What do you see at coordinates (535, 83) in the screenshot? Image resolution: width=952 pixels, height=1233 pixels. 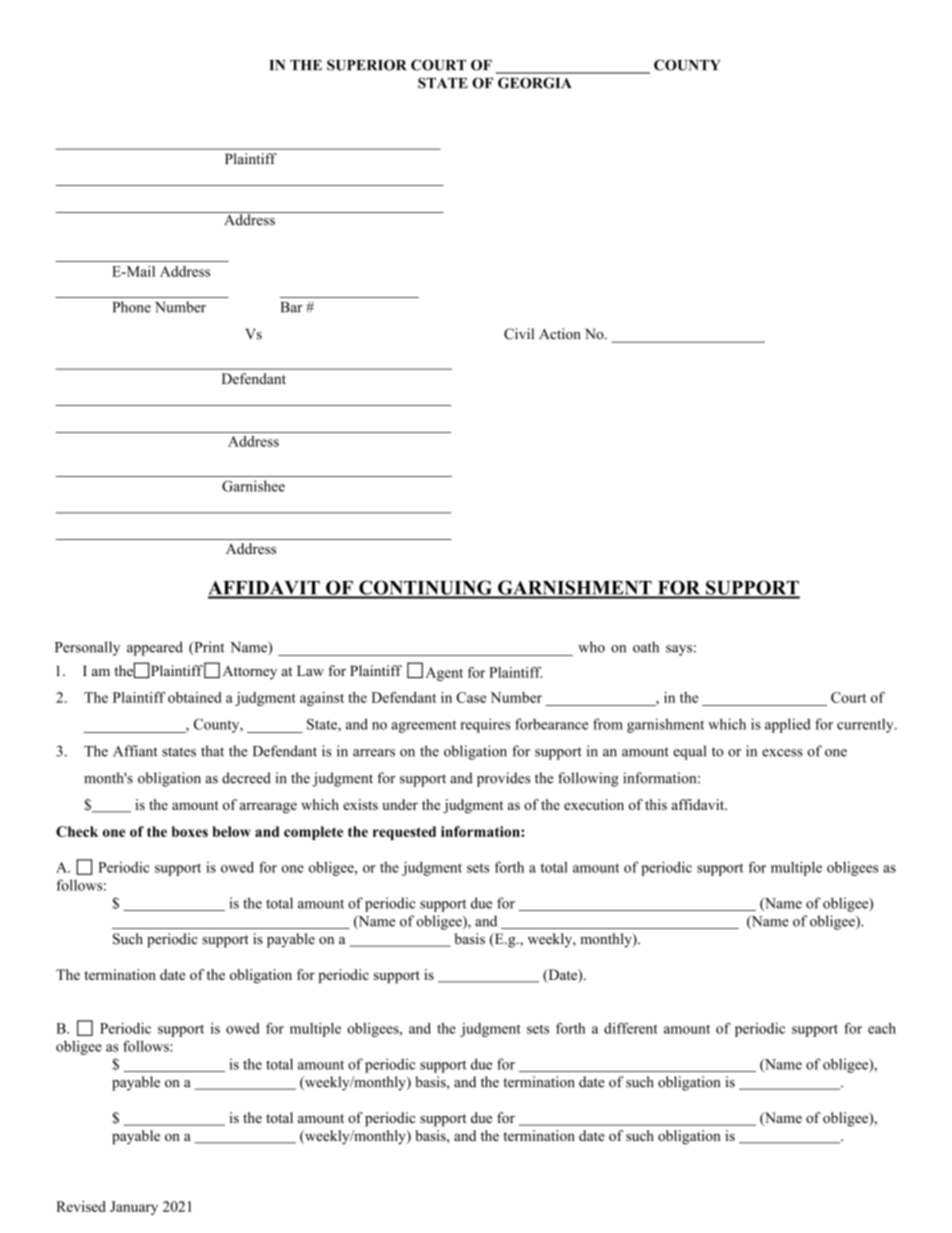 I see `GEORGIA` at bounding box center [535, 83].
